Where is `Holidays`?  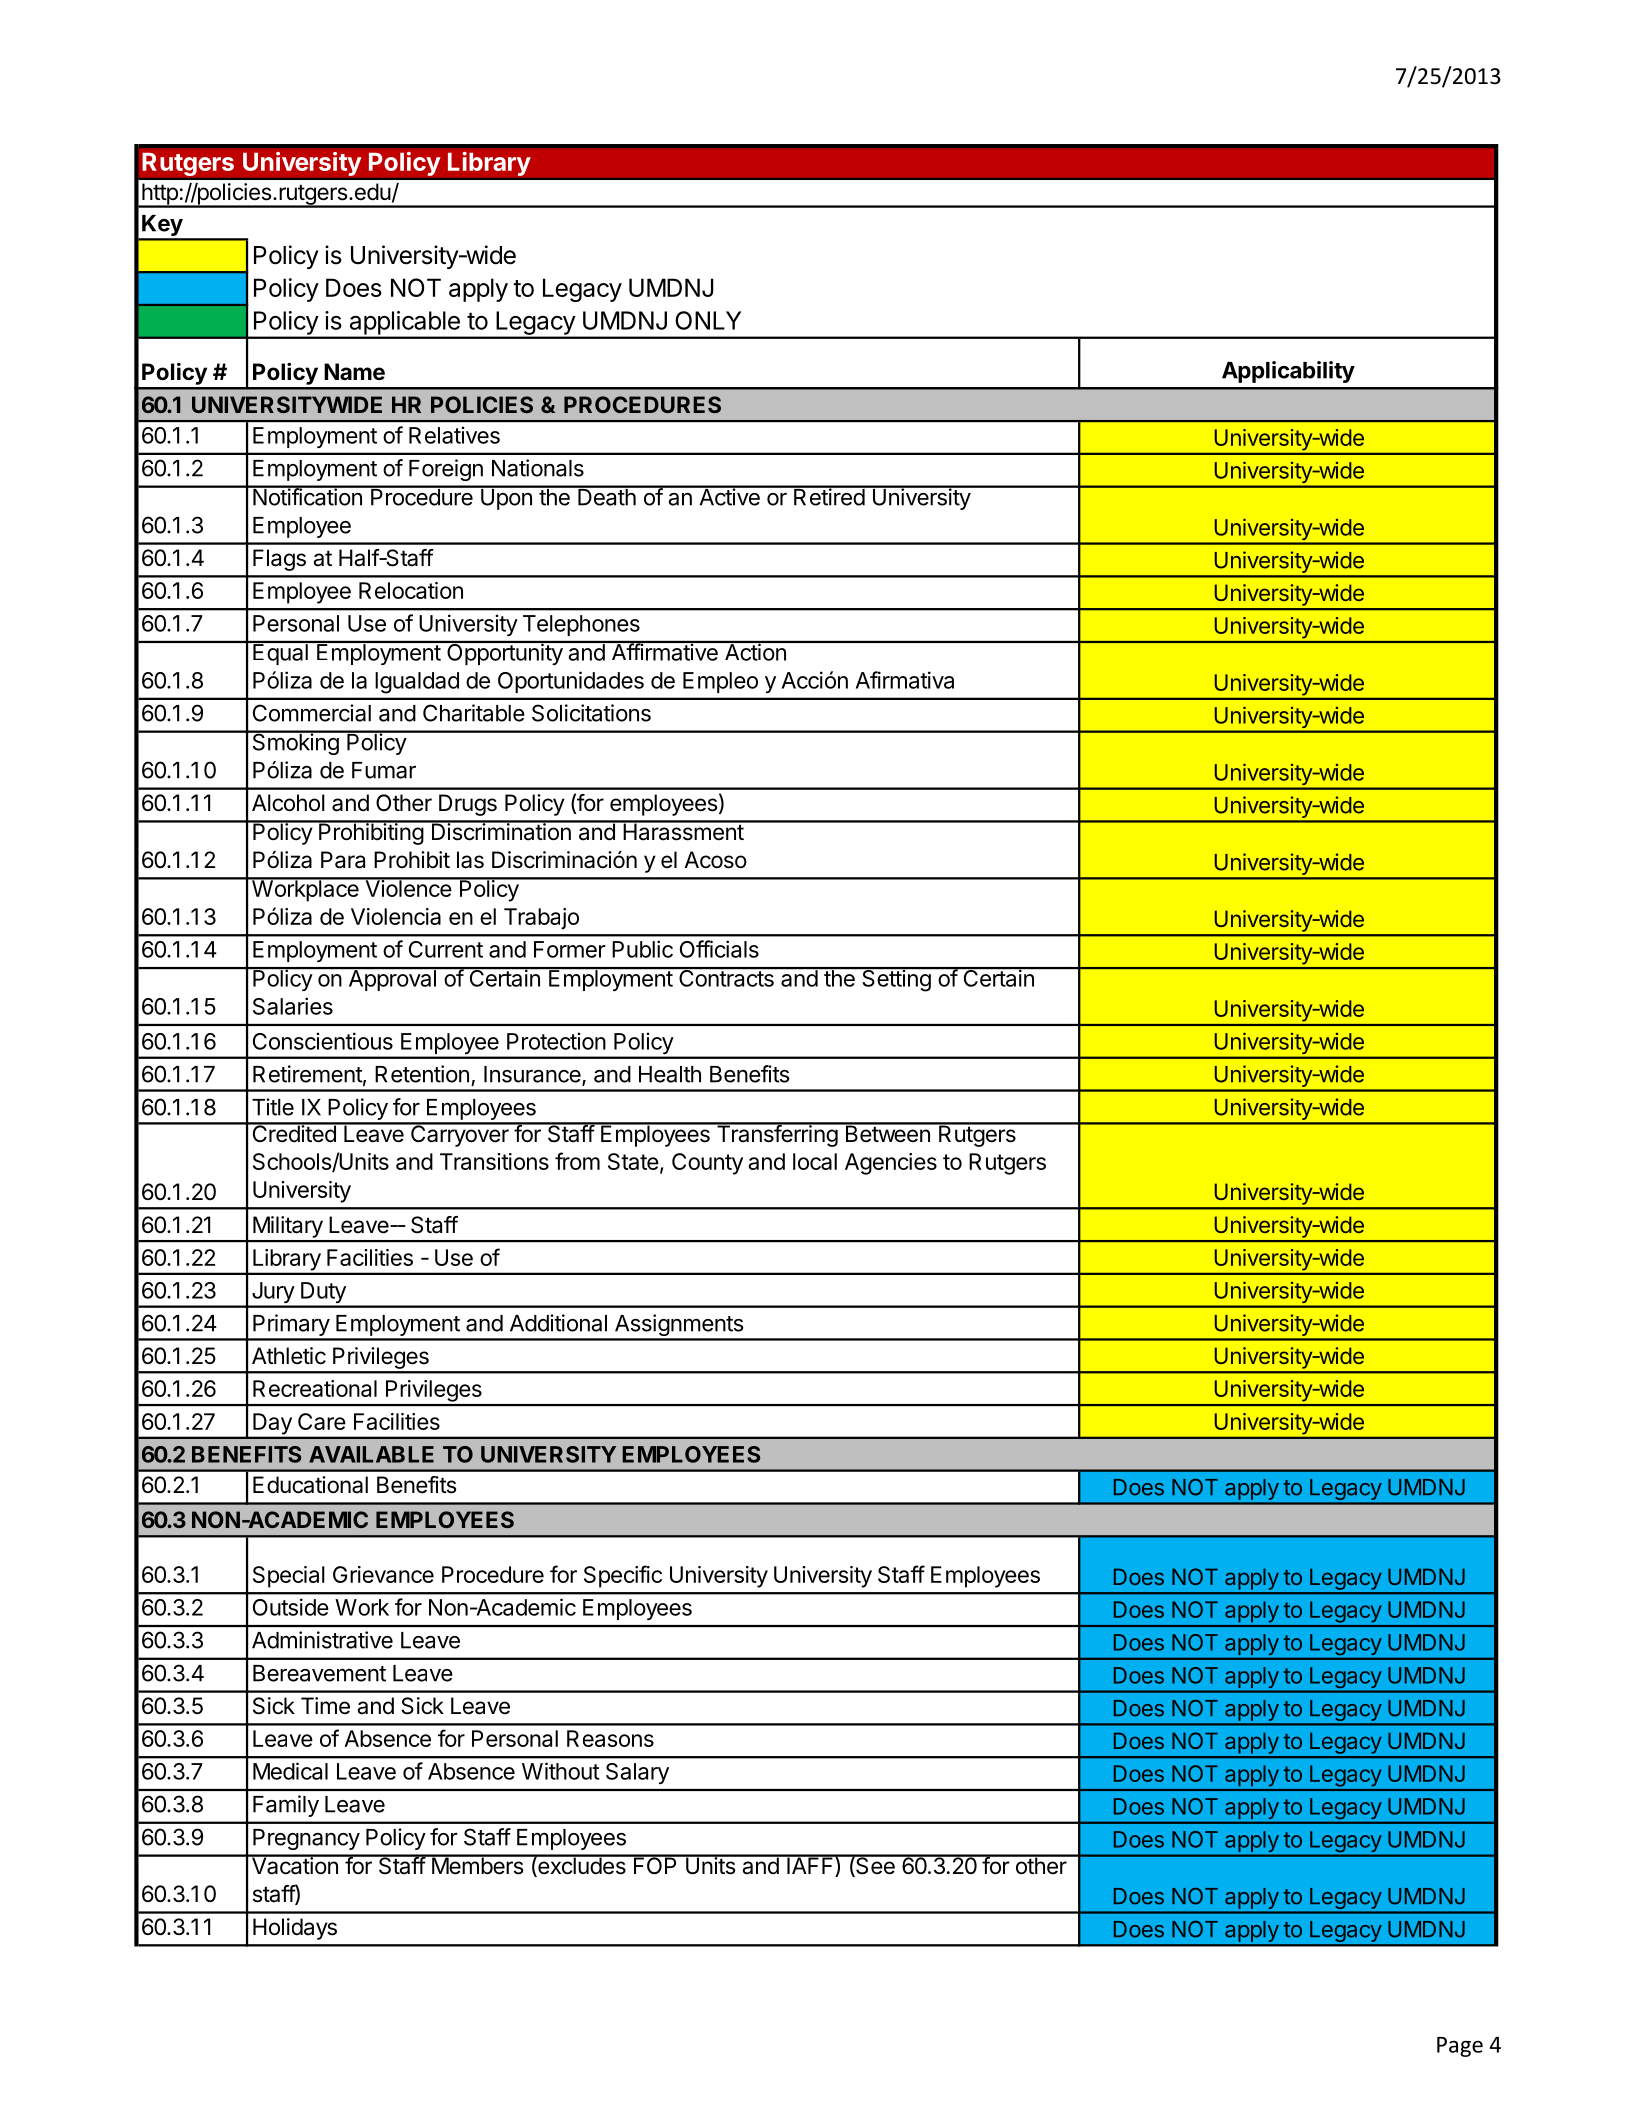
Holidays is located at coordinates (295, 1929).
